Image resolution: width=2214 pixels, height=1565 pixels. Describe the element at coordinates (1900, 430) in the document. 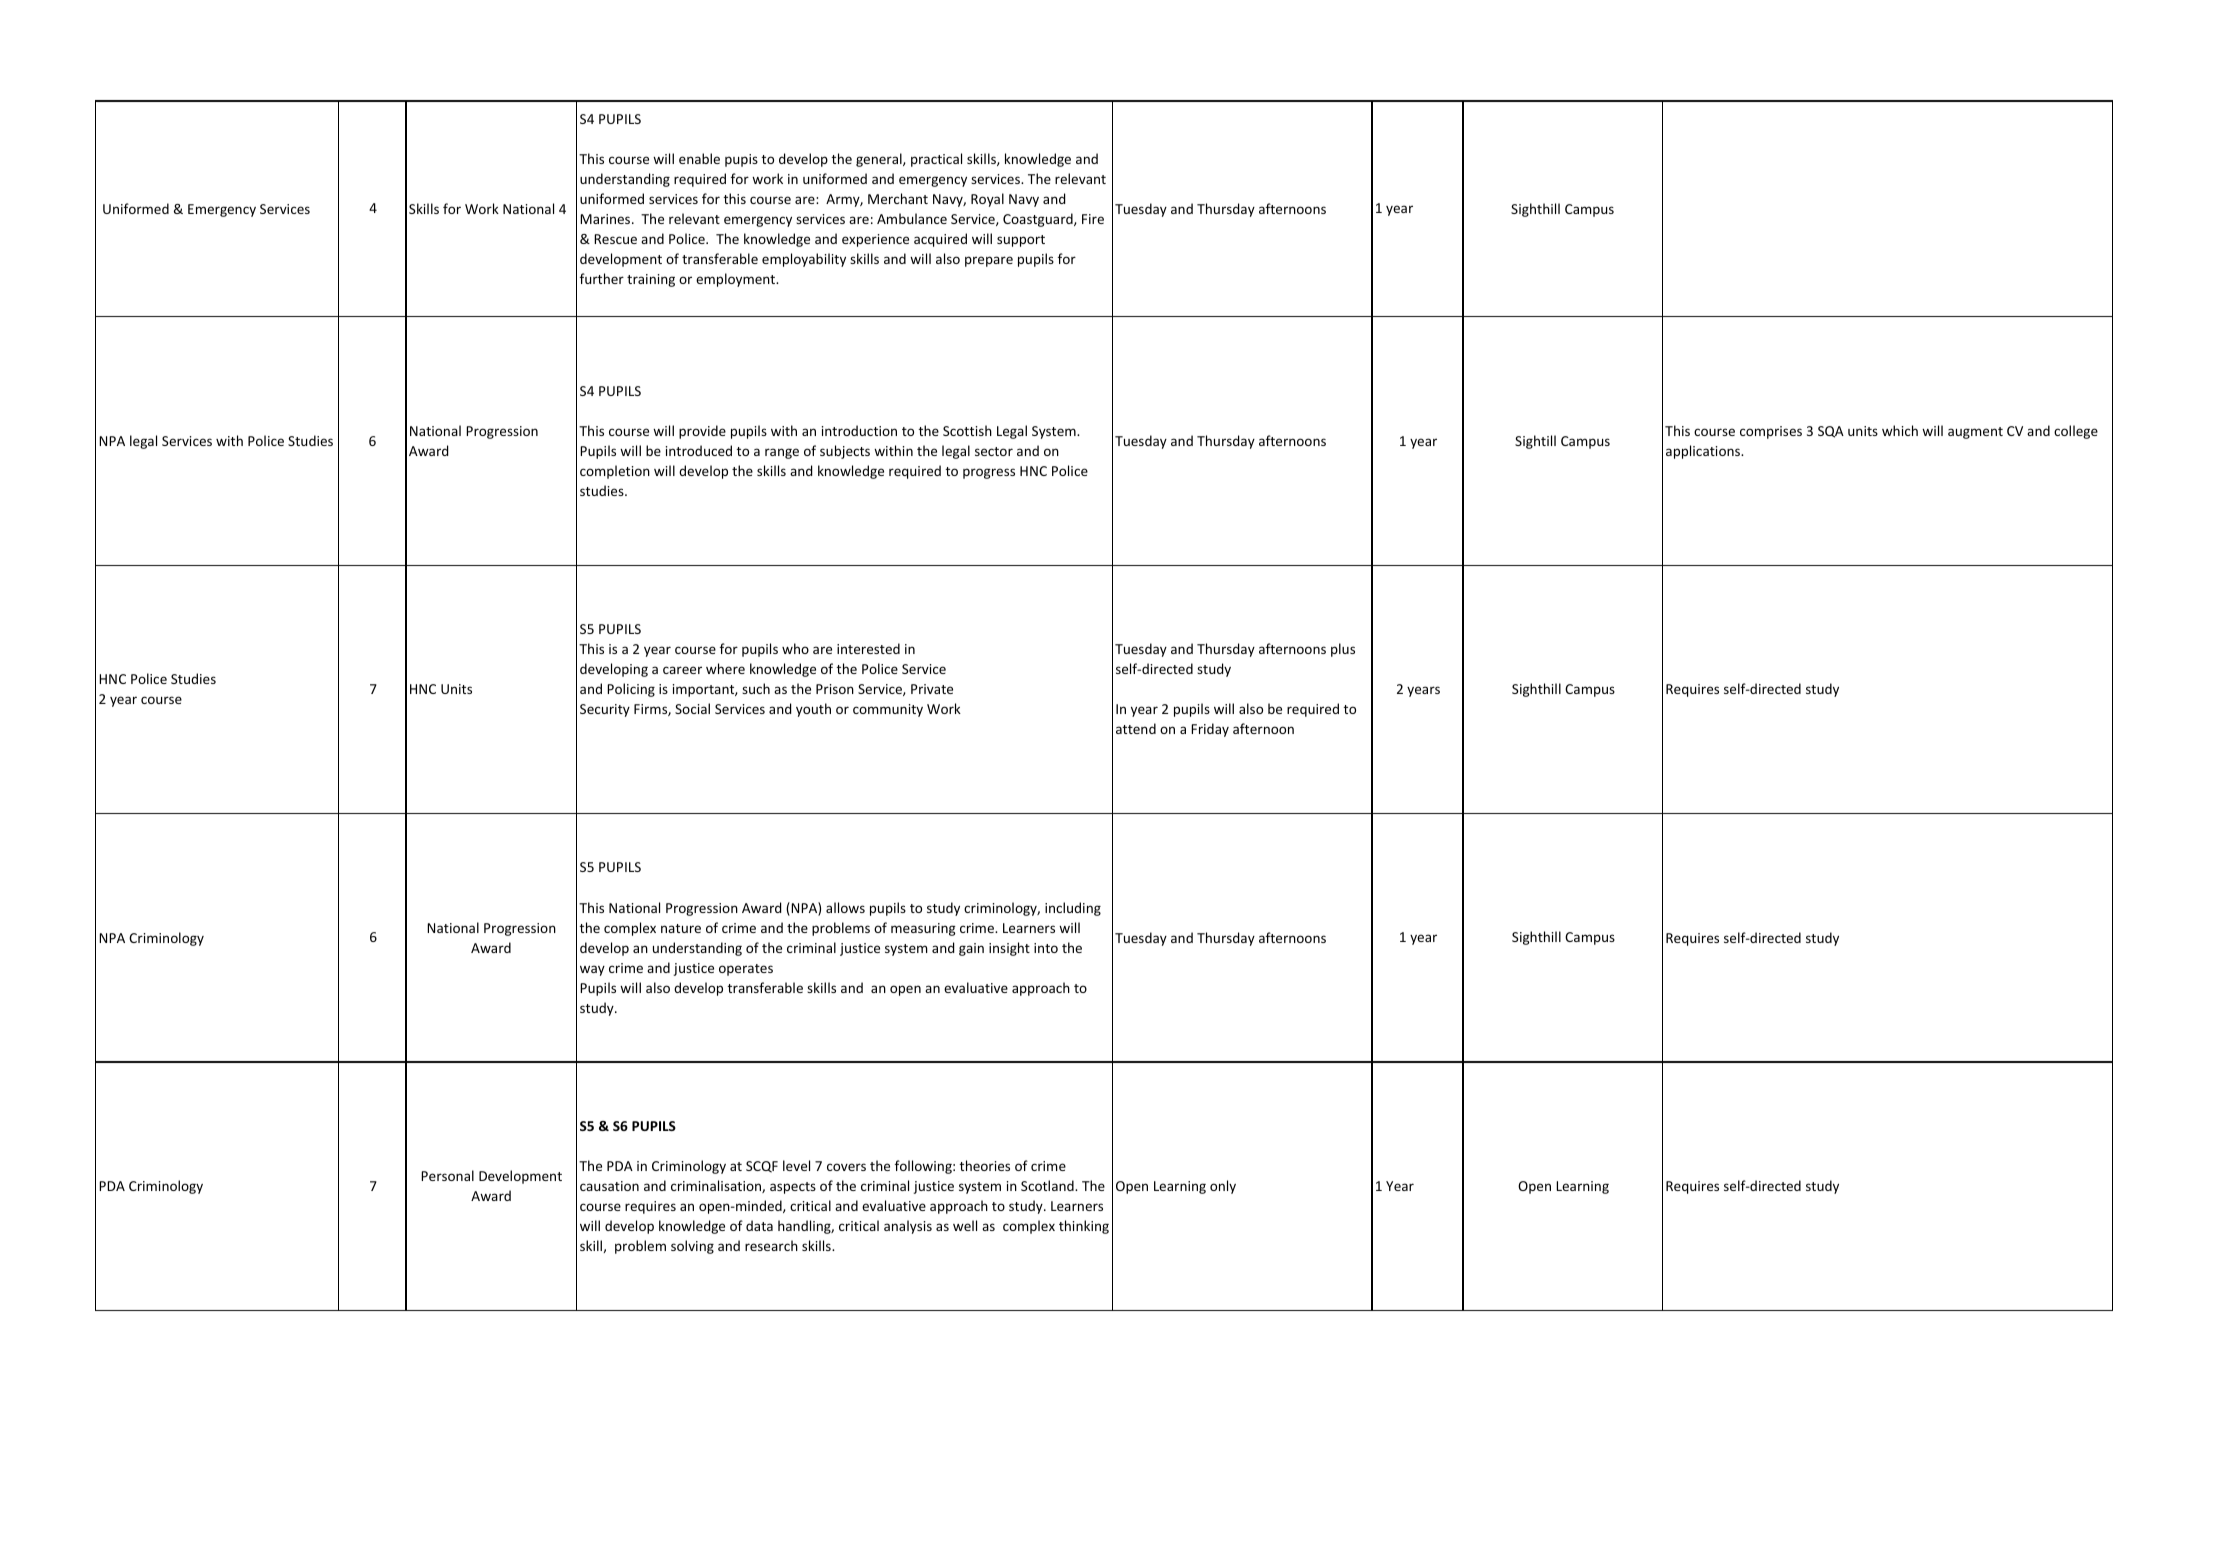

I see `which` at that location.
